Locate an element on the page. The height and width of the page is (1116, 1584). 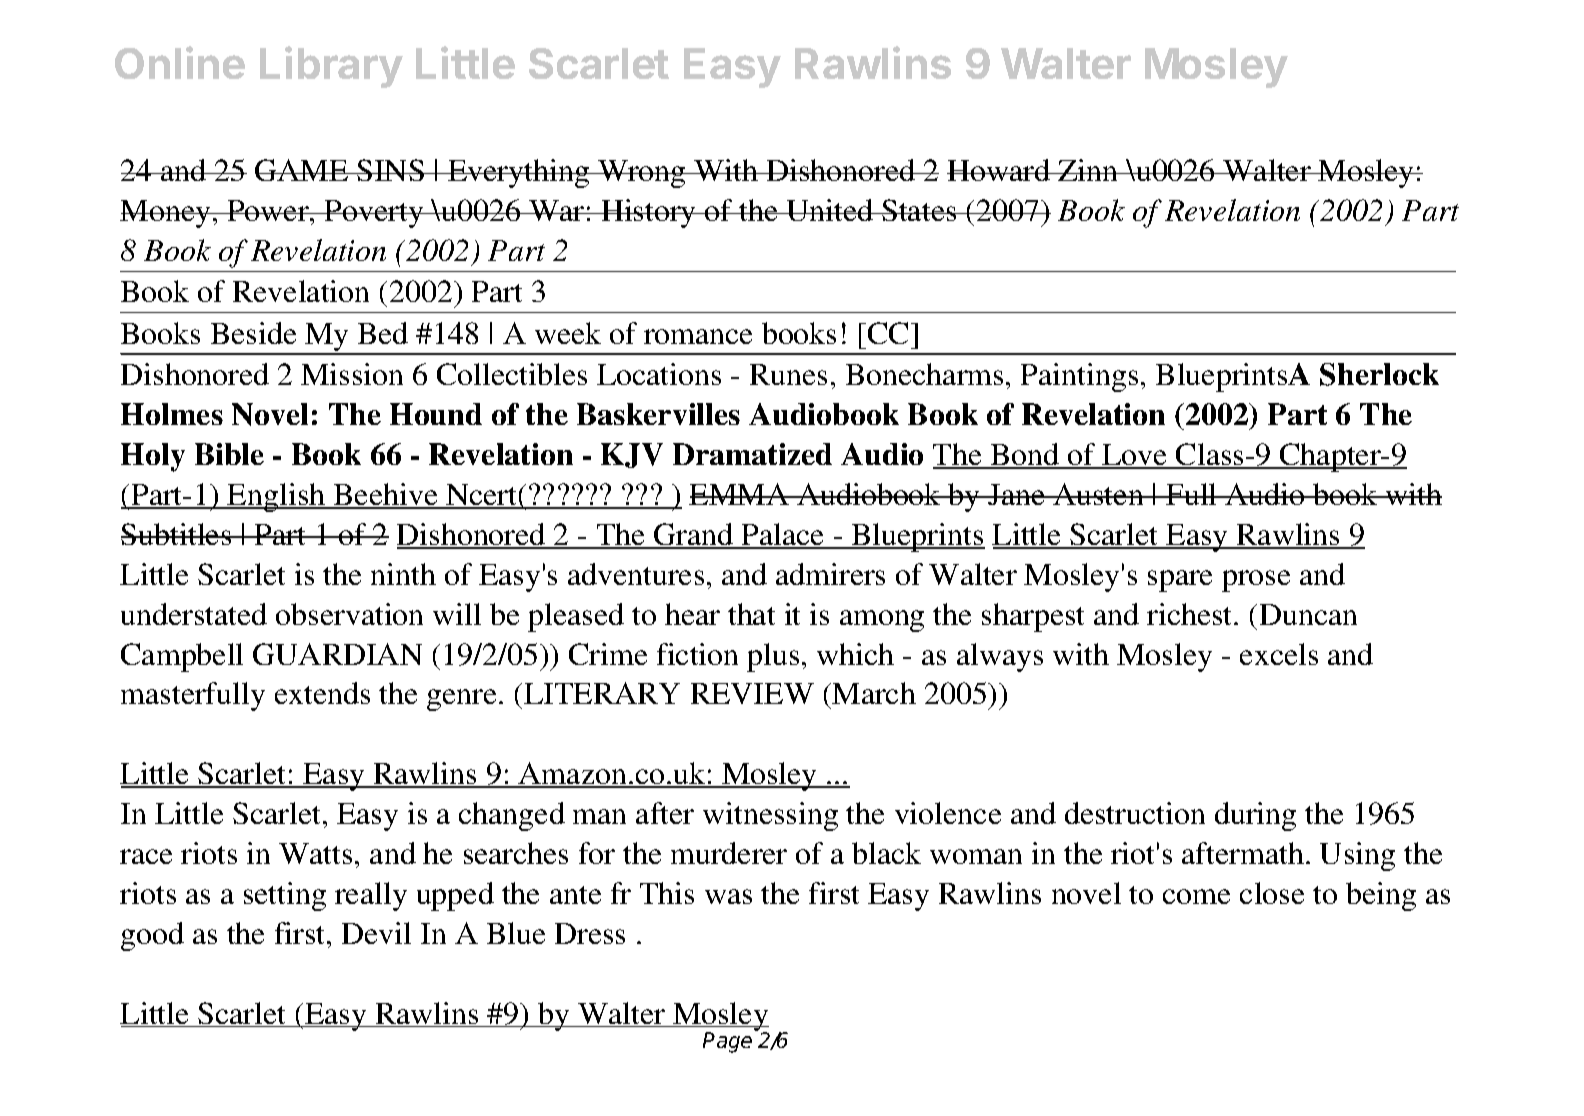
Devil is located at coordinates (376, 933).
